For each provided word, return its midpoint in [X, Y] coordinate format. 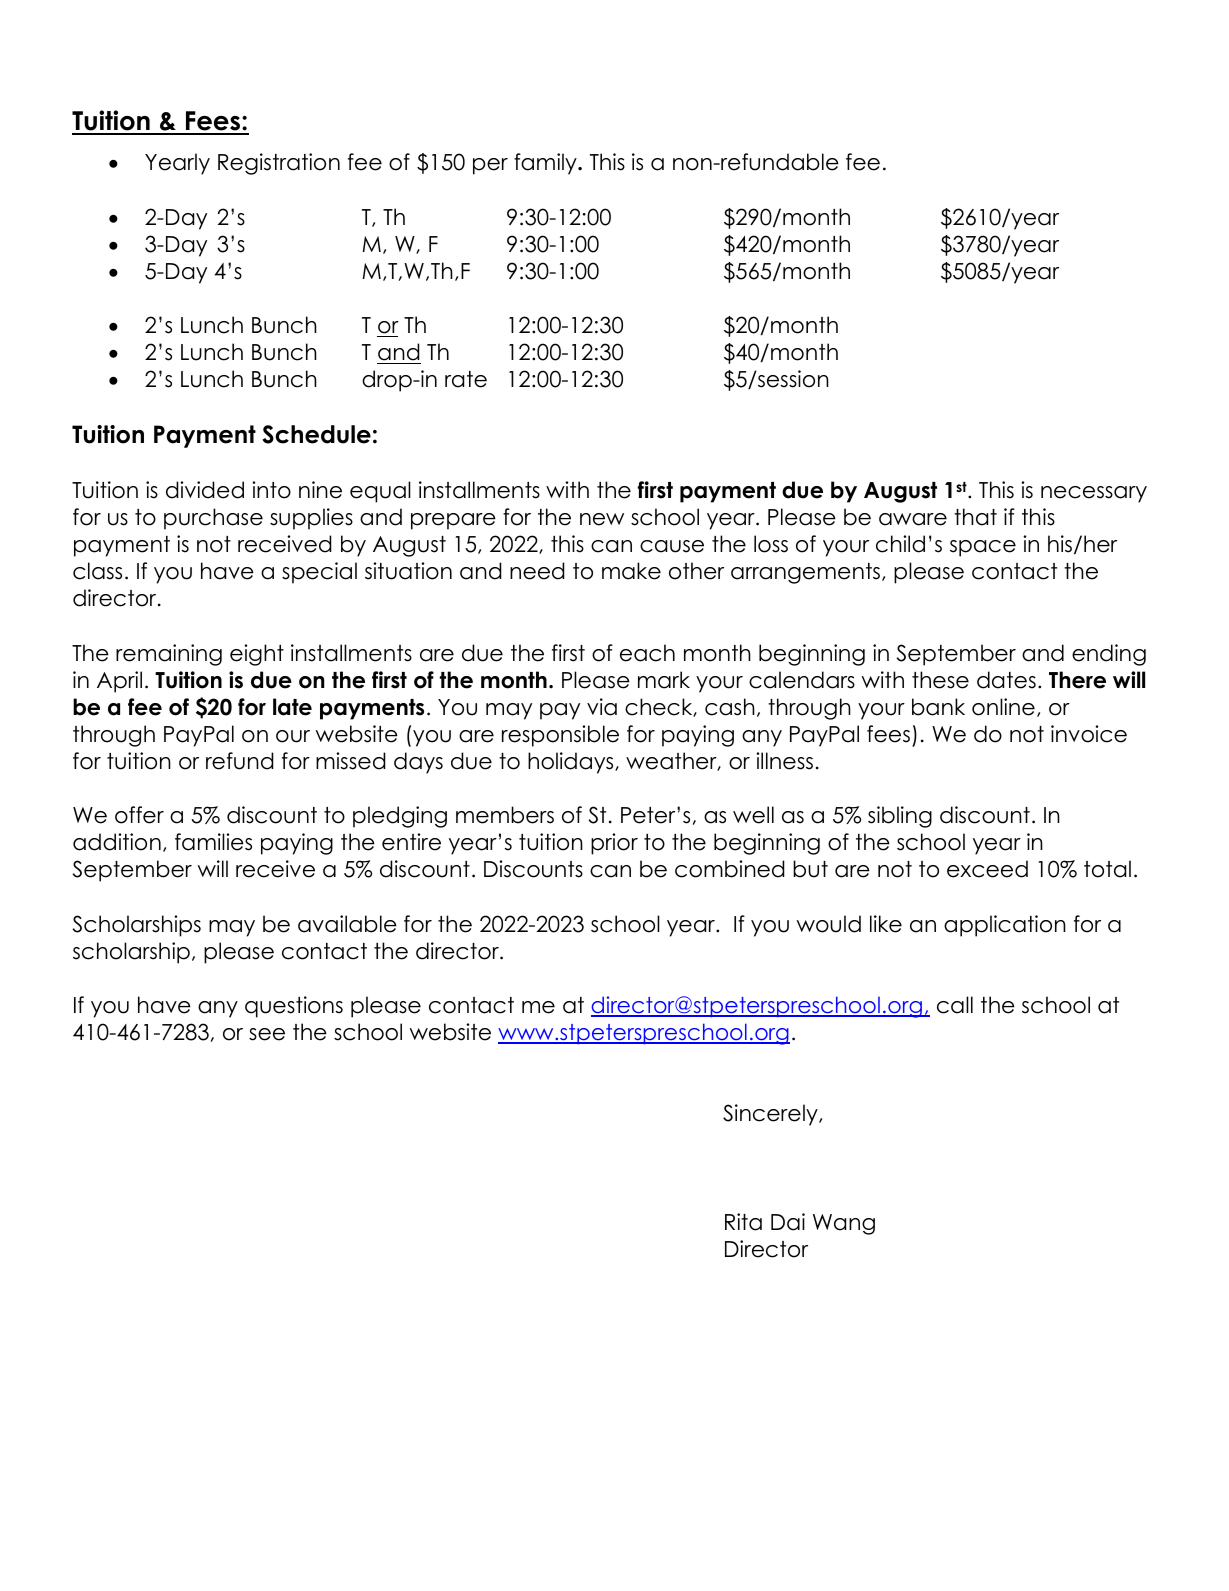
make [631, 571]
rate [466, 379]
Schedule [316, 434]
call [955, 1005]
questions [294, 1007]
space [983, 548]
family [546, 164]
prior [614, 844]
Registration [279, 164]
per [490, 166]
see [267, 1034]
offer [139, 815]
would [829, 924]
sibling [900, 817]
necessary [1094, 494]
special [319, 573]
